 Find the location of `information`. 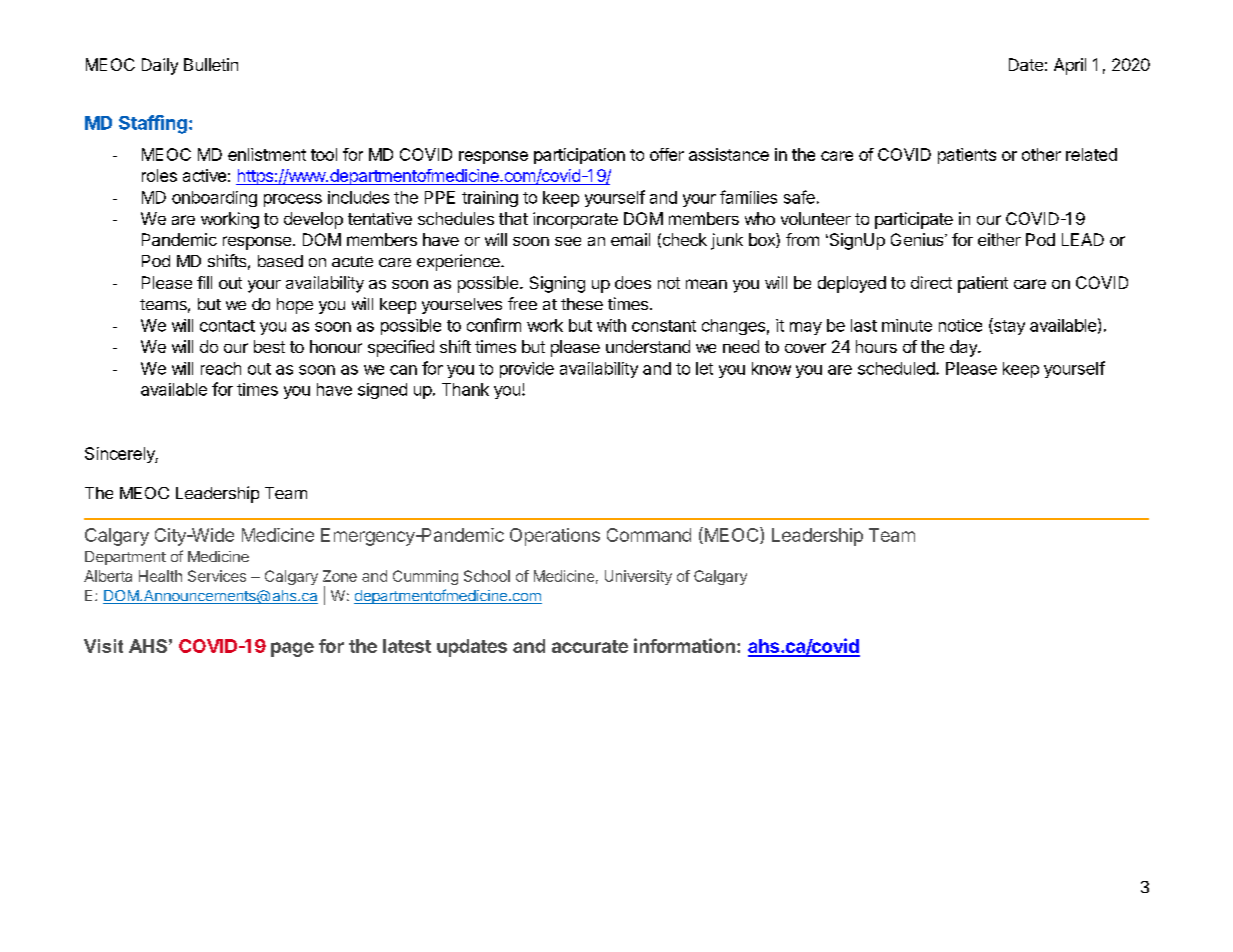

information is located at coordinates (684, 645).
